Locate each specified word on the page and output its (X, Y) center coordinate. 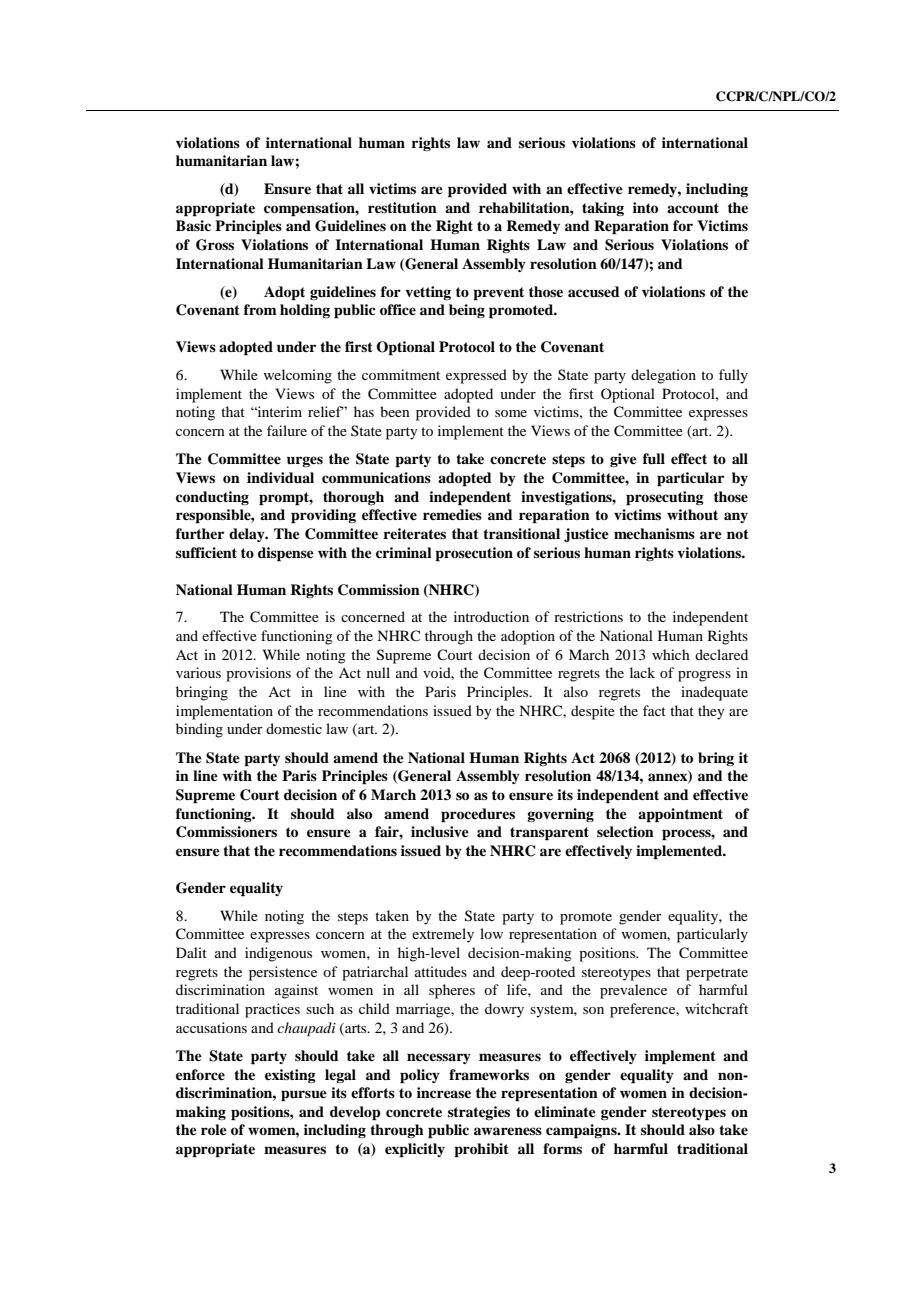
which (671, 654)
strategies (479, 1113)
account (693, 208)
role (214, 1129)
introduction (491, 616)
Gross (215, 245)
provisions (258, 674)
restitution (402, 207)
